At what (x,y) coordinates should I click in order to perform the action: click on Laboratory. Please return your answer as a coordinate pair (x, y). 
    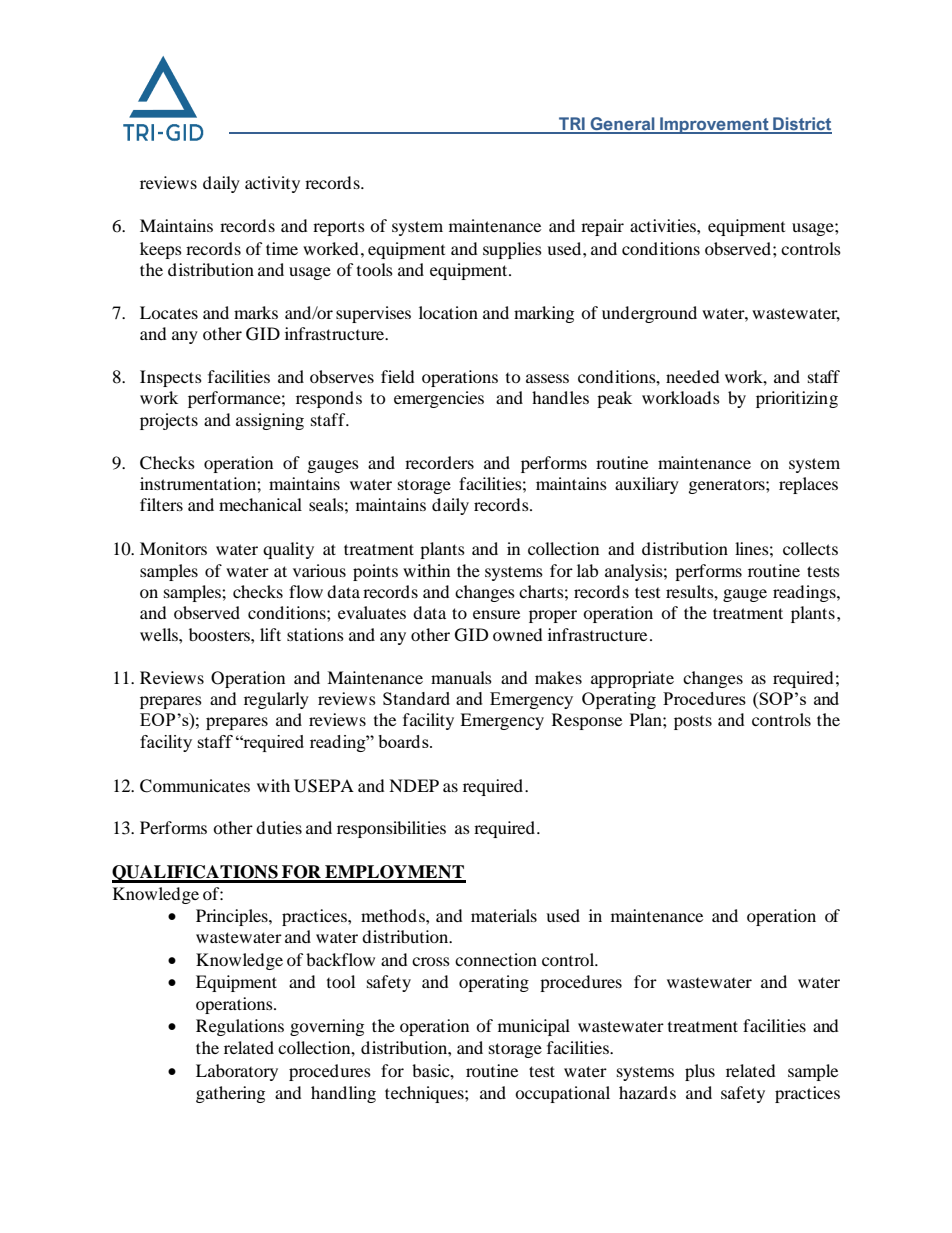
    Looking at the image, I should click on (237, 1072).
